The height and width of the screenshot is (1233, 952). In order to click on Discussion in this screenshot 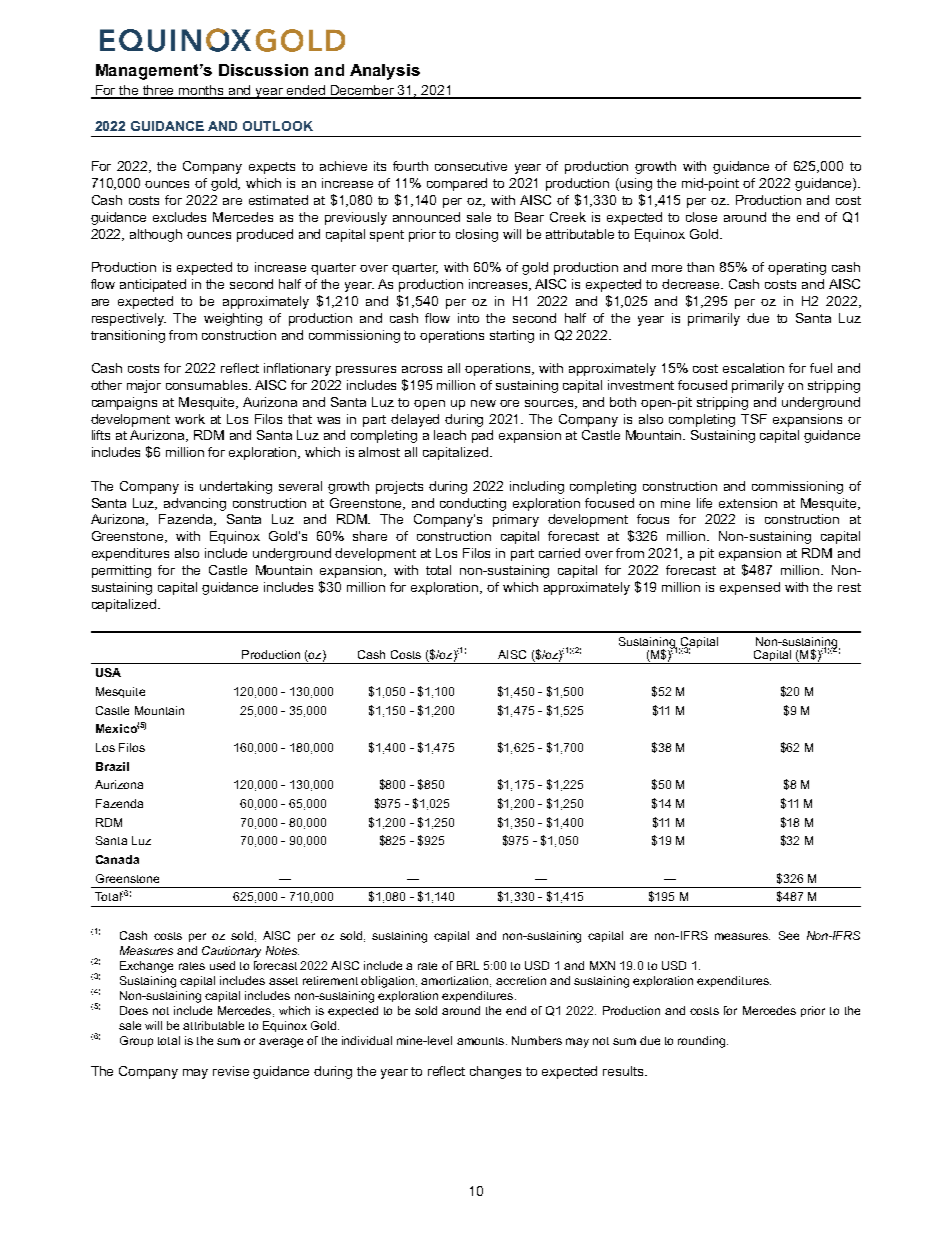, I will do `click(263, 70)`.
